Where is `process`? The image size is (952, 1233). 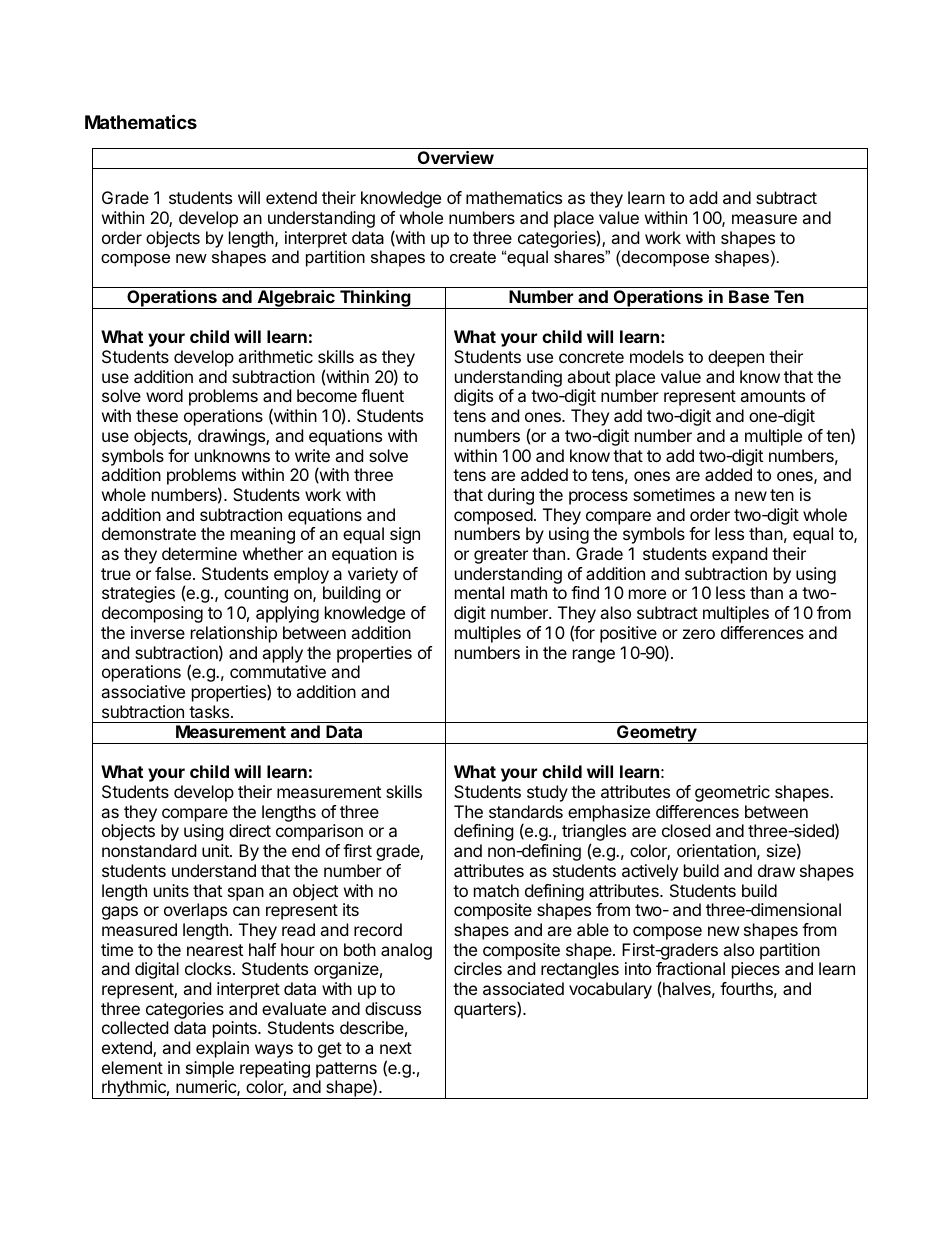 process is located at coordinates (598, 498).
